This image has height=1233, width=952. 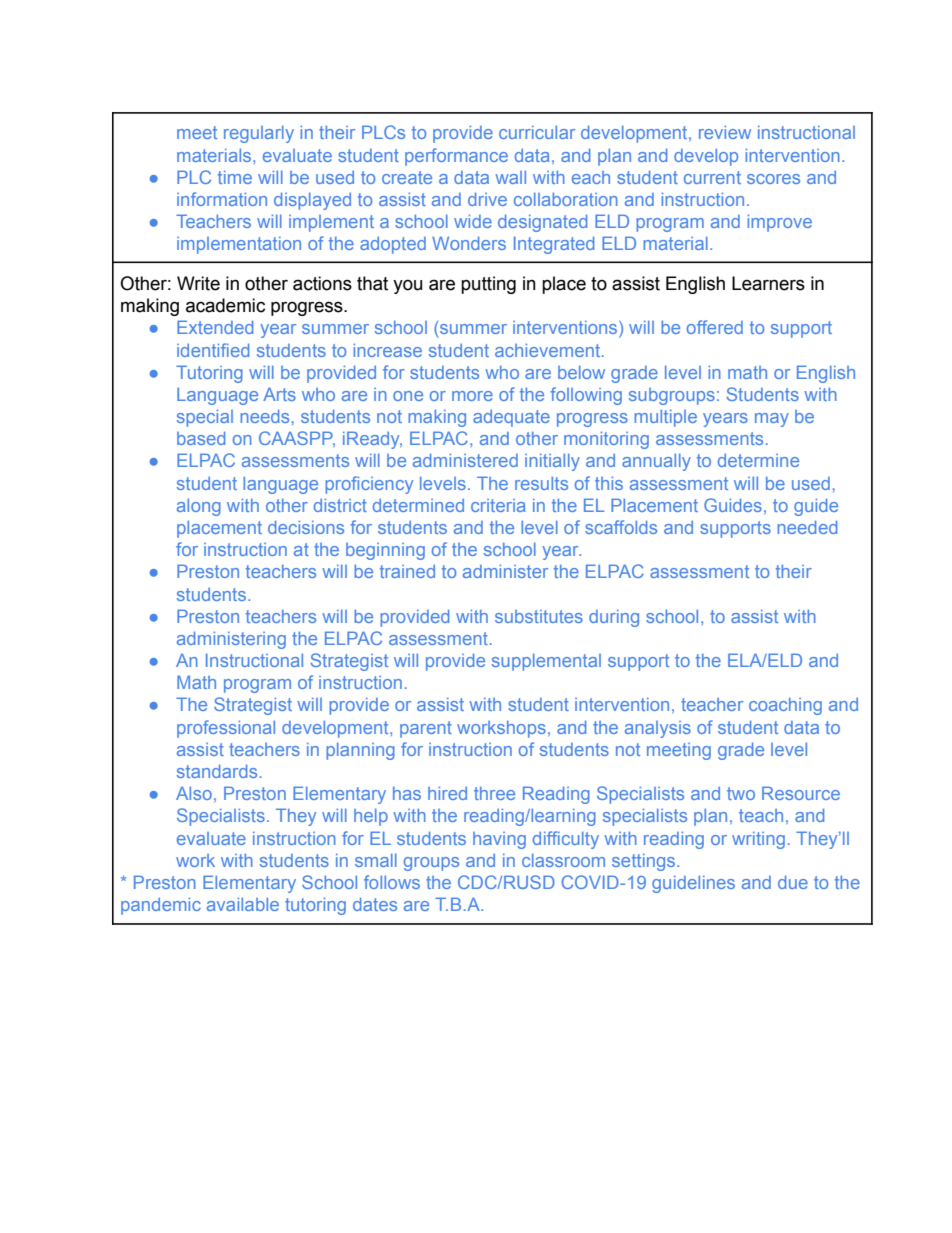 What do you see at coordinates (539, 616) in the image?
I see `substitutes` at bounding box center [539, 616].
